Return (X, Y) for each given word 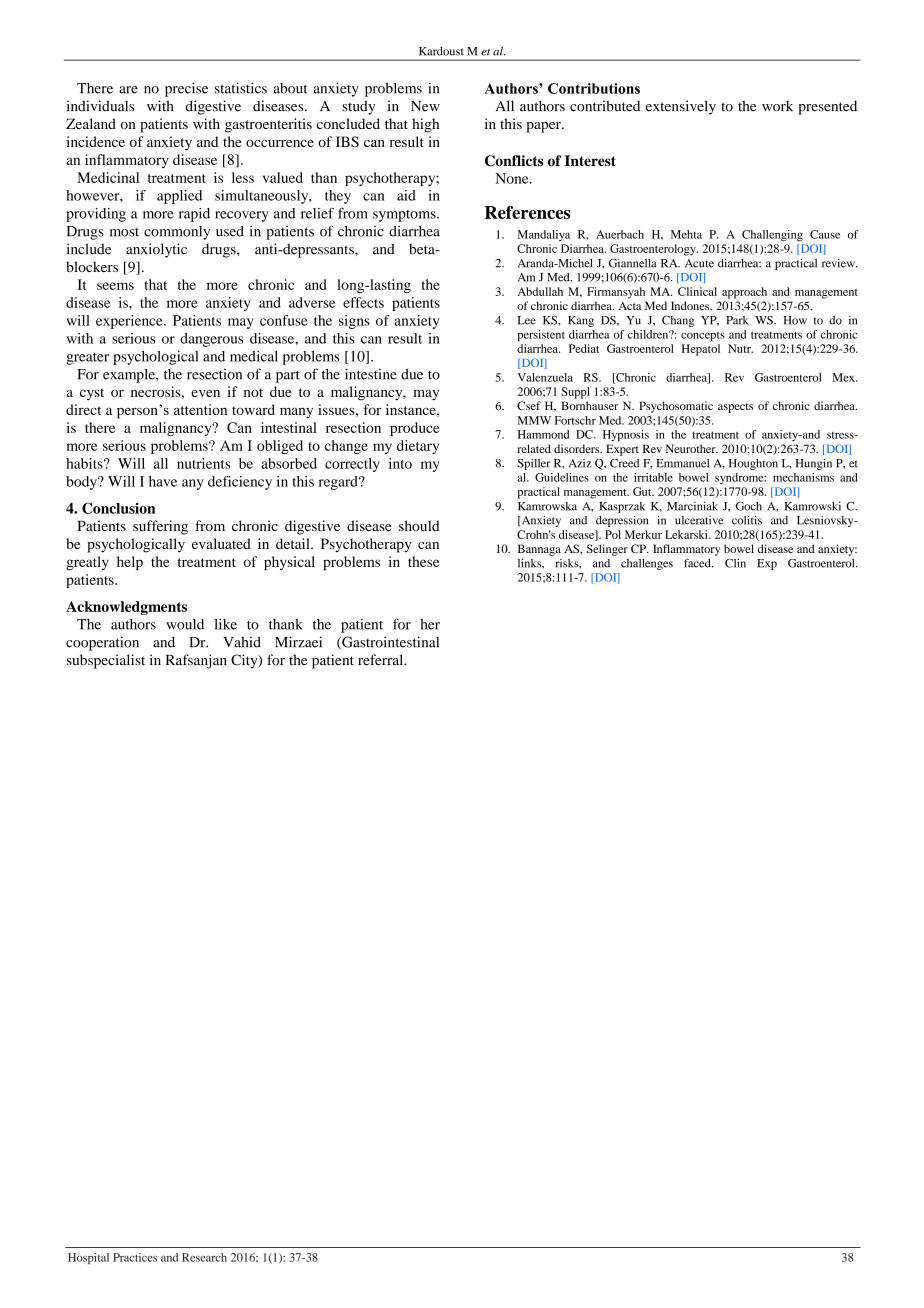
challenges (647, 564)
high (425, 125)
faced (698, 563)
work (777, 106)
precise (186, 89)
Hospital (88, 1258)
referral (382, 660)
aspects (735, 408)
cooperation (102, 643)
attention (200, 409)
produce (415, 429)
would (185, 624)
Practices (135, 1257)
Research (204, 1257)
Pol (613, 534)
